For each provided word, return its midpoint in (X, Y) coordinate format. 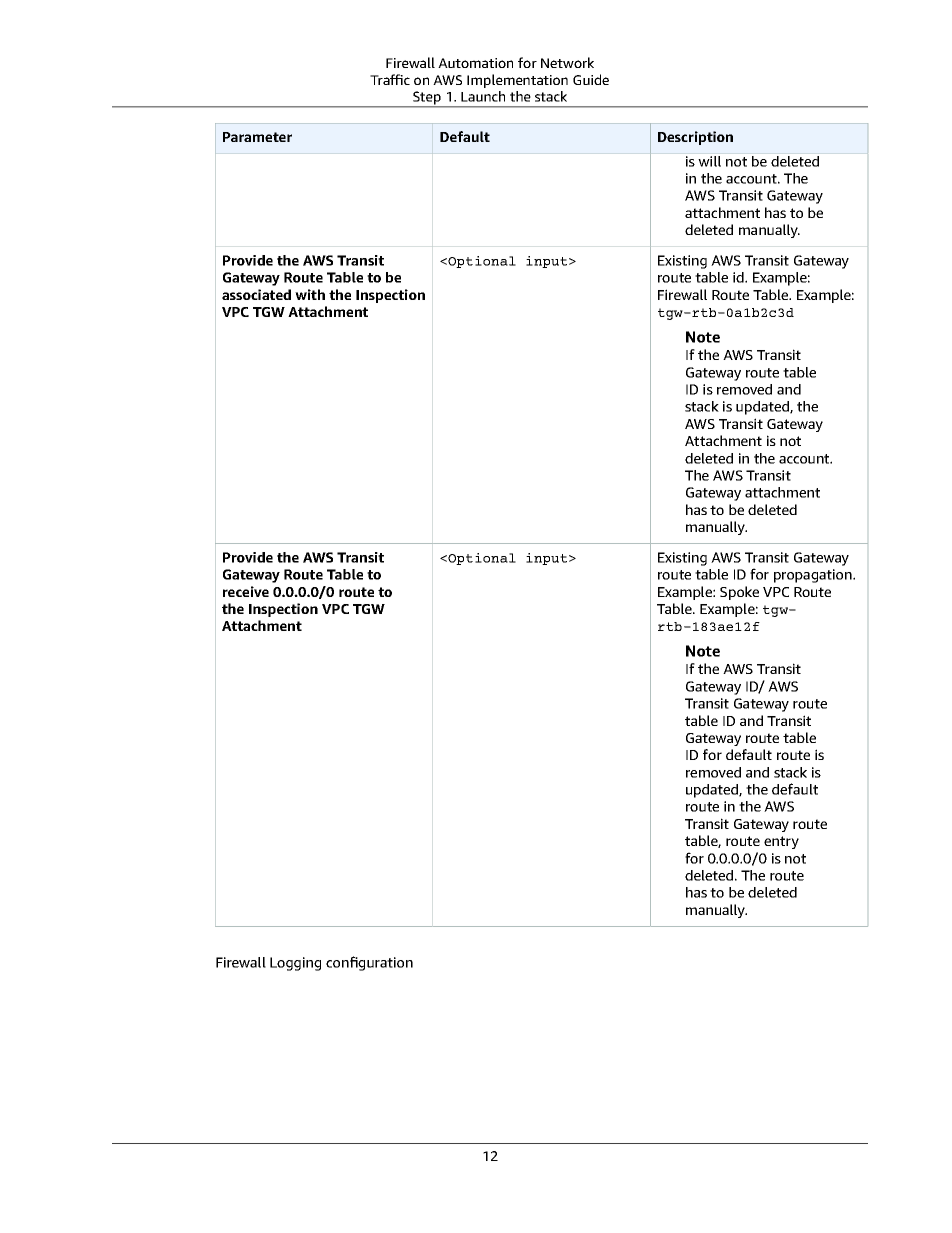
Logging (295, 964)
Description (695, 138)
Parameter (257, 137)
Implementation (517, 81)
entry (781, 842)
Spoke (739, 593)
